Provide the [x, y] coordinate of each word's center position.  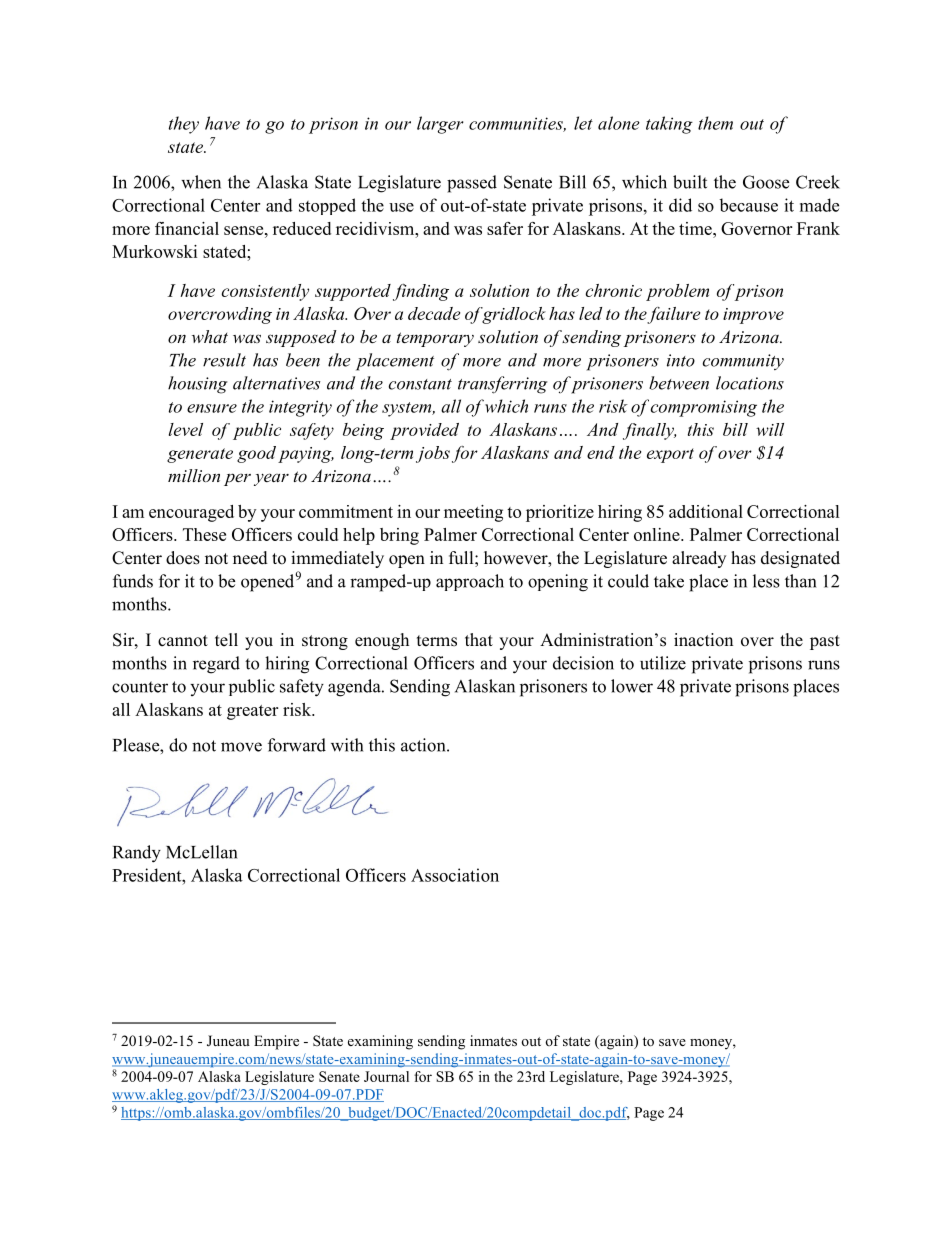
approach [470, 582]
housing [197, 385]
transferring [502, 385]
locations [750, 383]
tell [226, 640]
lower [632, 686]
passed [472, 184]
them [715, 123]
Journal [386, 1076]
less [766, 581]
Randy [137, 854]
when [201, 182]
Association [455, 875]
